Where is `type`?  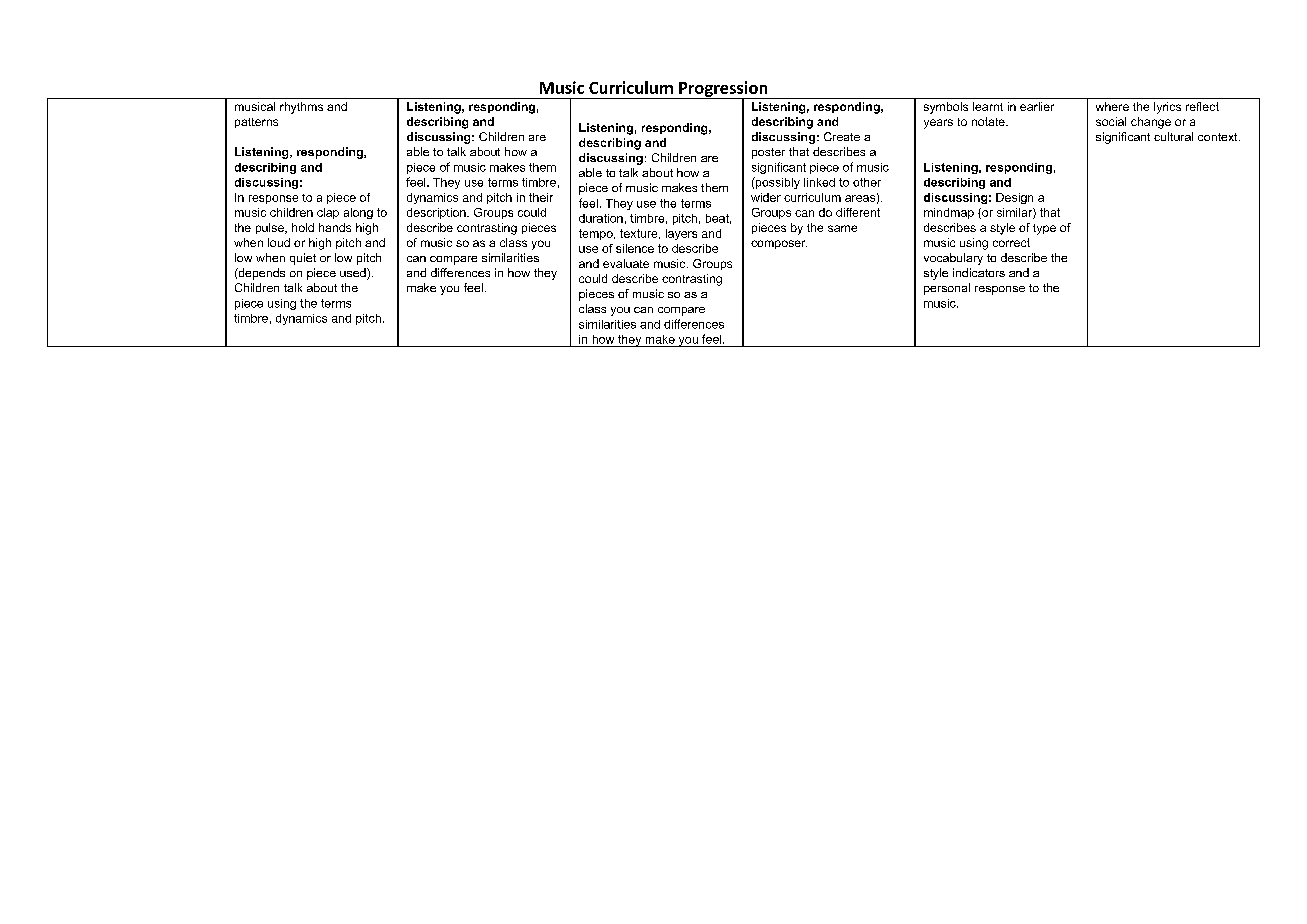 type is located at coordinates (1044, 229).
